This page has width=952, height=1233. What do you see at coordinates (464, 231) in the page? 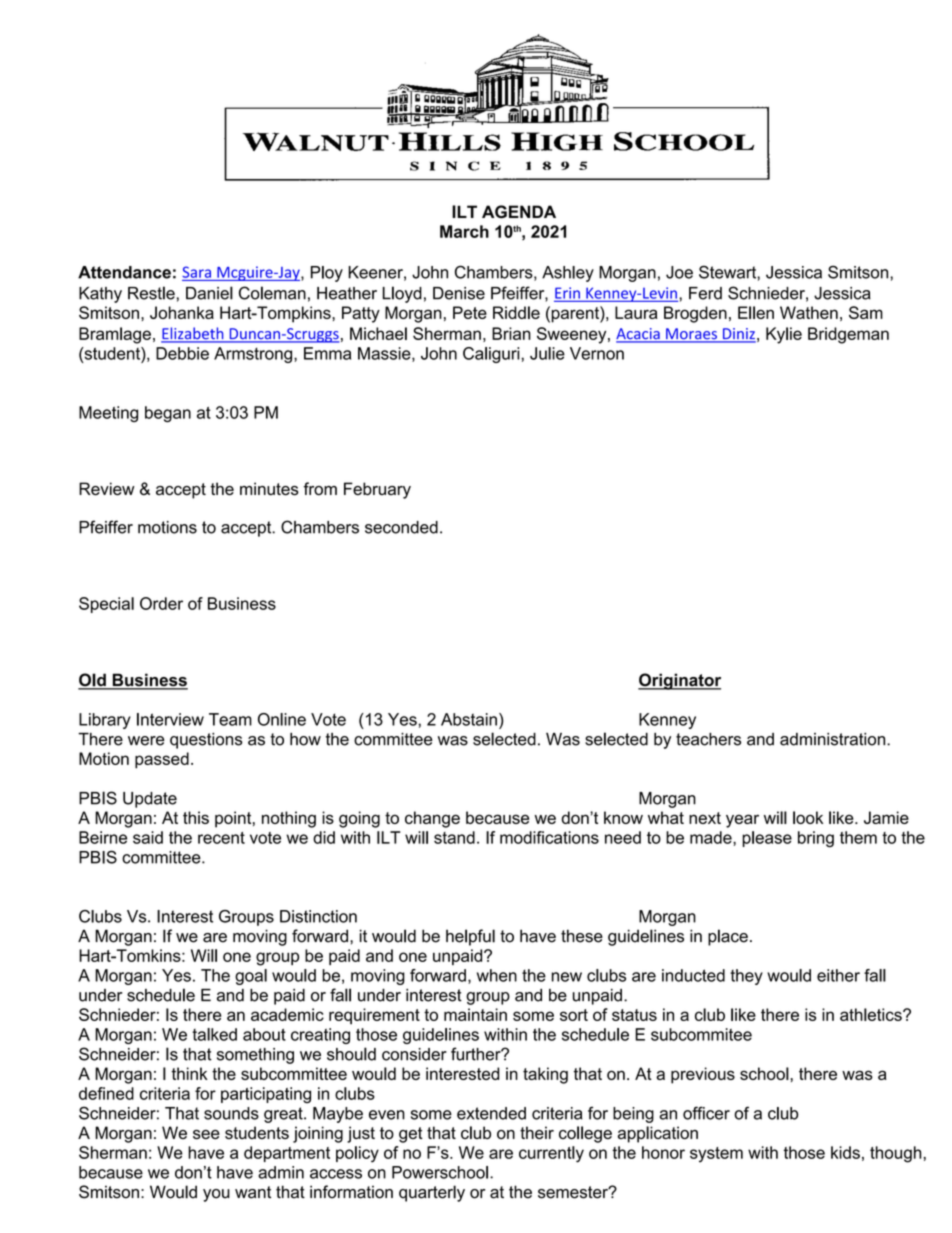
I see `March` at bounding box center [464, 231].
